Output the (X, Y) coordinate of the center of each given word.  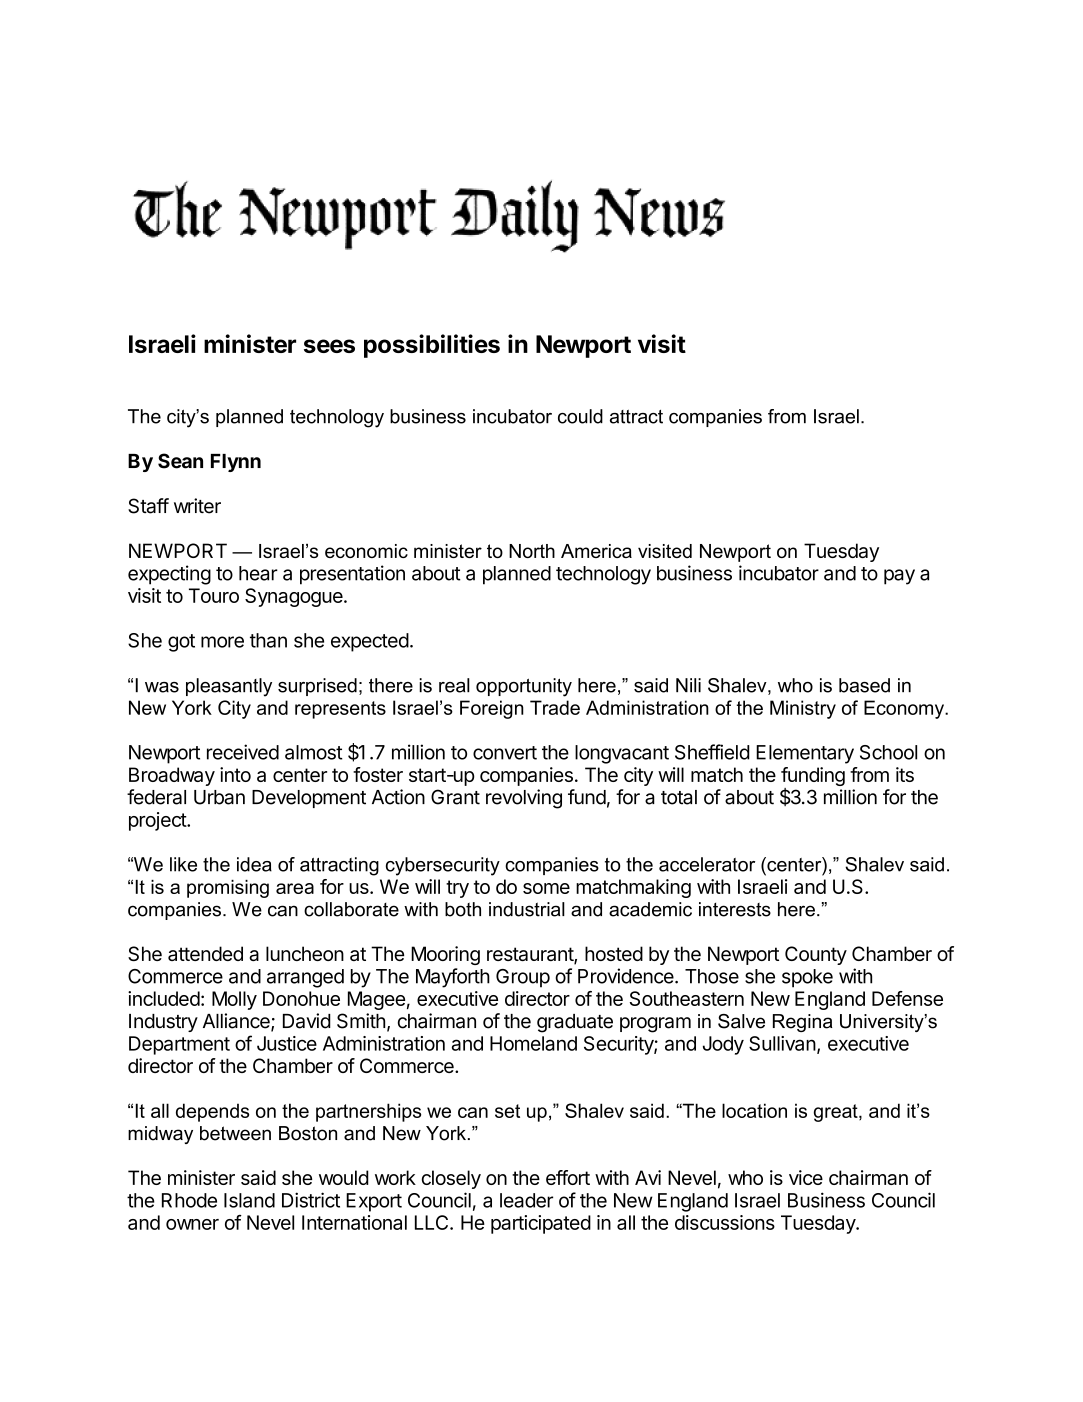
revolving (524, 799)
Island (249, 1200)
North (532, 551)
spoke (807, 978)
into (235, 774)
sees (329, 346)
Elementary (805, 754)
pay (899, 577)
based (864, 685)
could (580, 416)
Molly (234, 1000)
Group (523, 978)
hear (258, 573)
